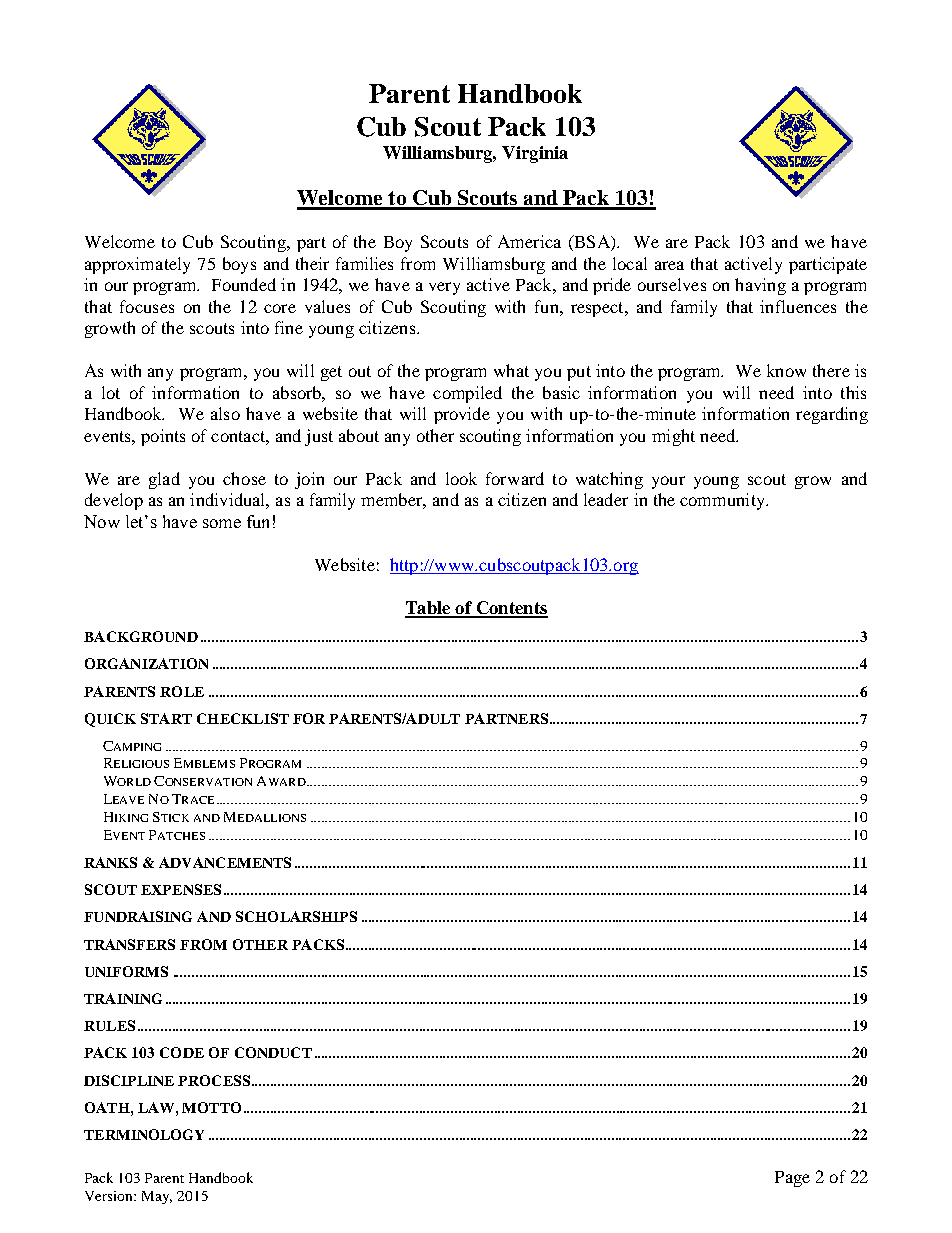 The height and width of the document is (1233, 952). I want to click on SCHOLARSHIPS, so click(296, 916).
